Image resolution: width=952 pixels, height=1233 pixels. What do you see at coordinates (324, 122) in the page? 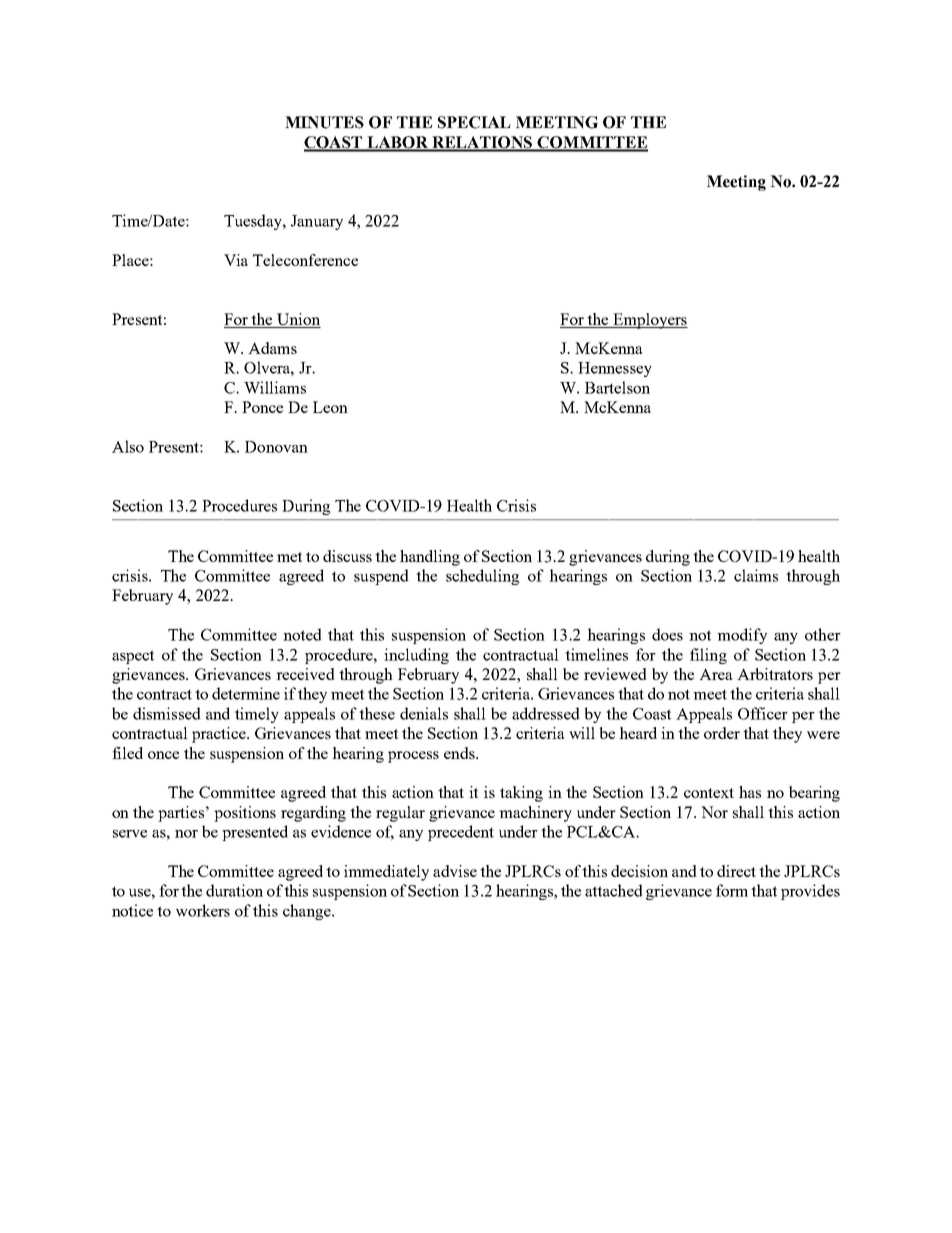
I see `MINUTES` at bounding box center [324, 122].
